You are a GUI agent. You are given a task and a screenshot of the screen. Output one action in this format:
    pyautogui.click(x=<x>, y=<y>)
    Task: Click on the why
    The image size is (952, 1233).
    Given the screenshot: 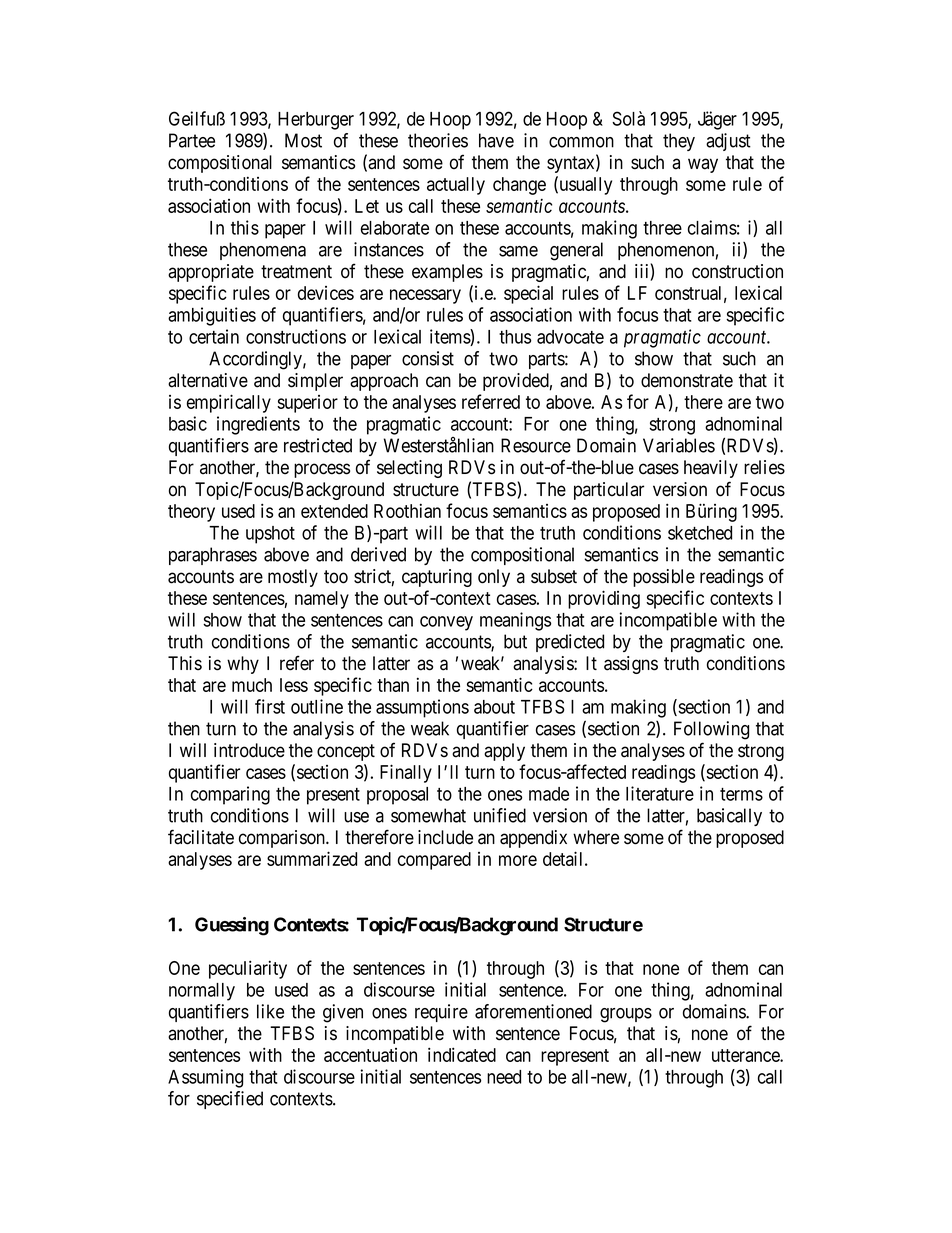 What is the action you would take?
    pyautogui.click(x=243, y=665)
